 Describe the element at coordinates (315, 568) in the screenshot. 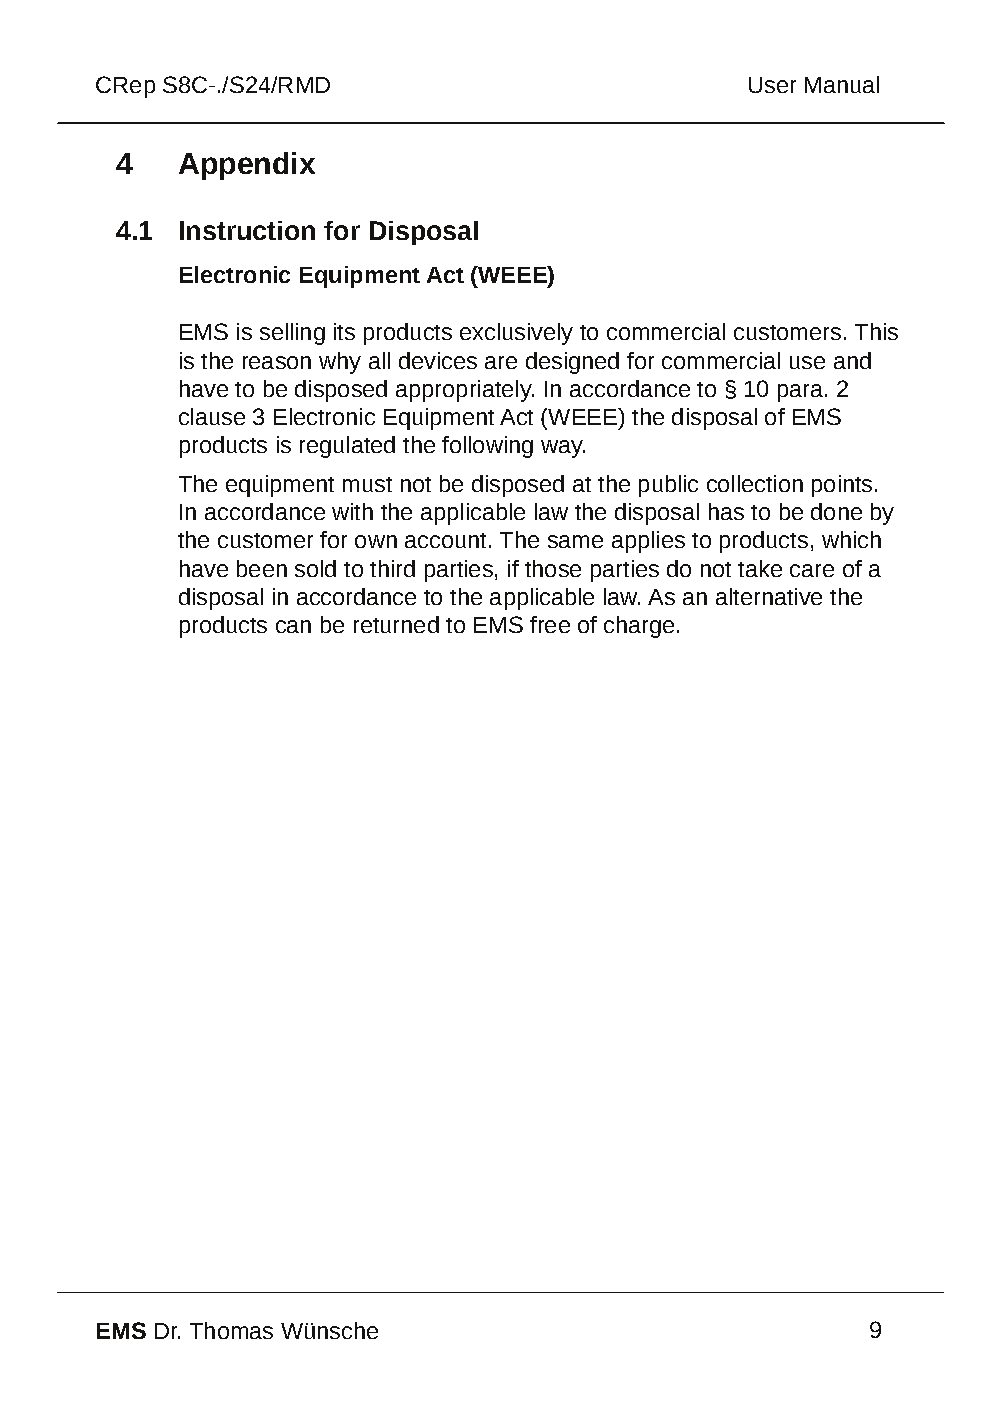

I see `sold` at that location.
